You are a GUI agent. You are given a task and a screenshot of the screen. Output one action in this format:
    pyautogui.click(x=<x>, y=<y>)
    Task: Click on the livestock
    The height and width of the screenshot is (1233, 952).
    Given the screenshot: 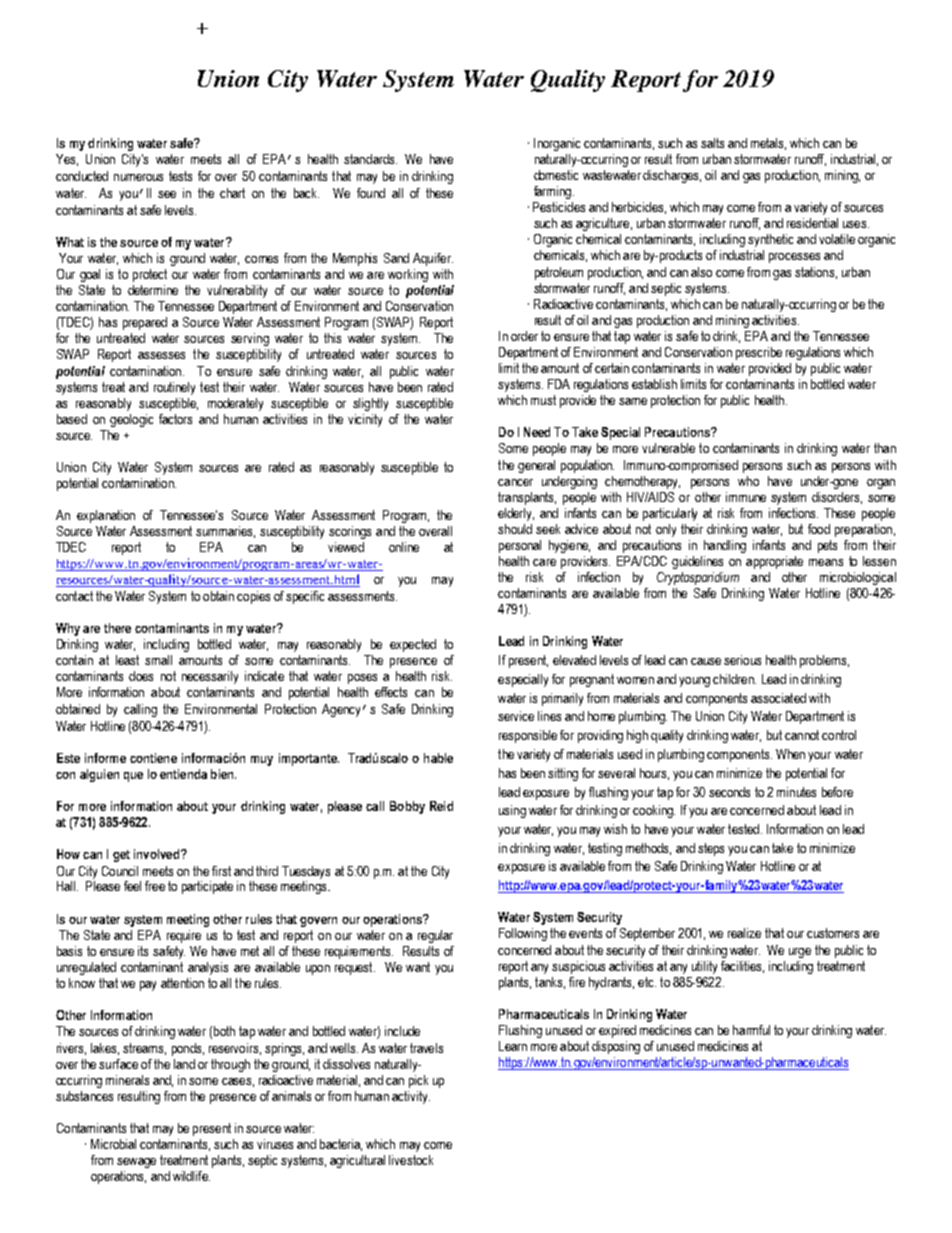 What is the action you would take?
    pyautogui.click(x=411, y=1160)
